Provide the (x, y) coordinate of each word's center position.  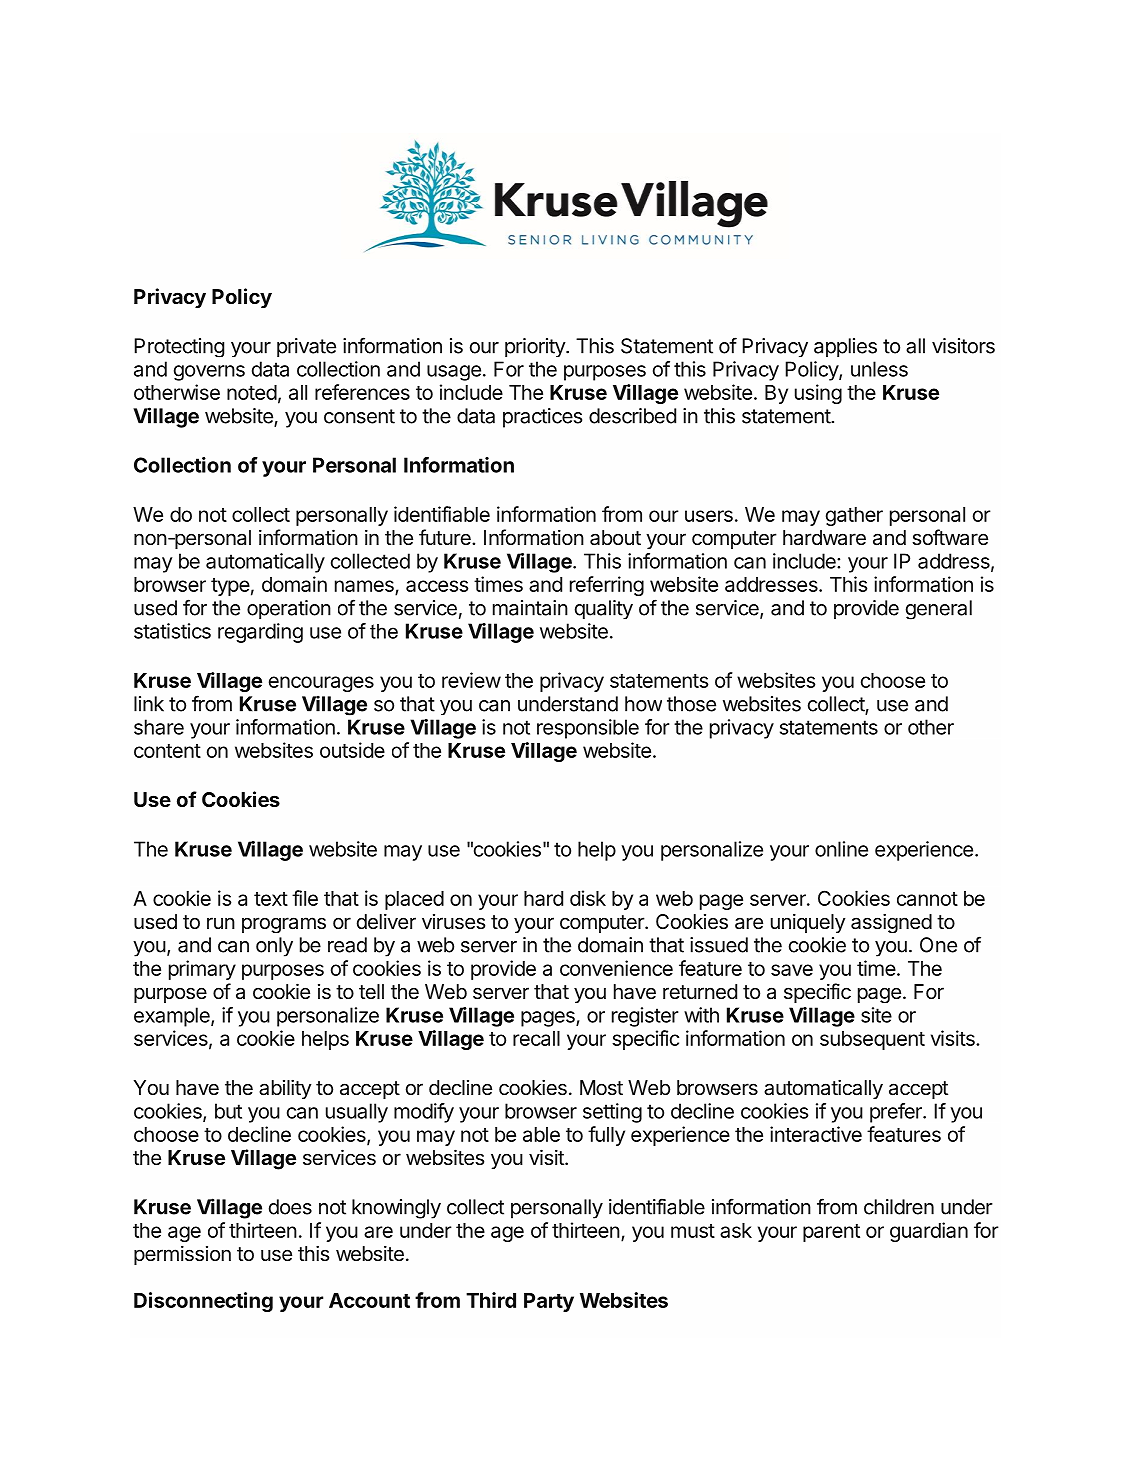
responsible (588, 729)
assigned (891, 923)
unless (879, 369)
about (615, 538)
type (230, 587)
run (221, 923)
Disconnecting (203, 1302)
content (167, 751)
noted (252, 392)
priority (536, 347)
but (228, 1111)
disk (588, 898)
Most (601, 1087)
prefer (897, 1113)
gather (854, 516)
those (691, 704)
